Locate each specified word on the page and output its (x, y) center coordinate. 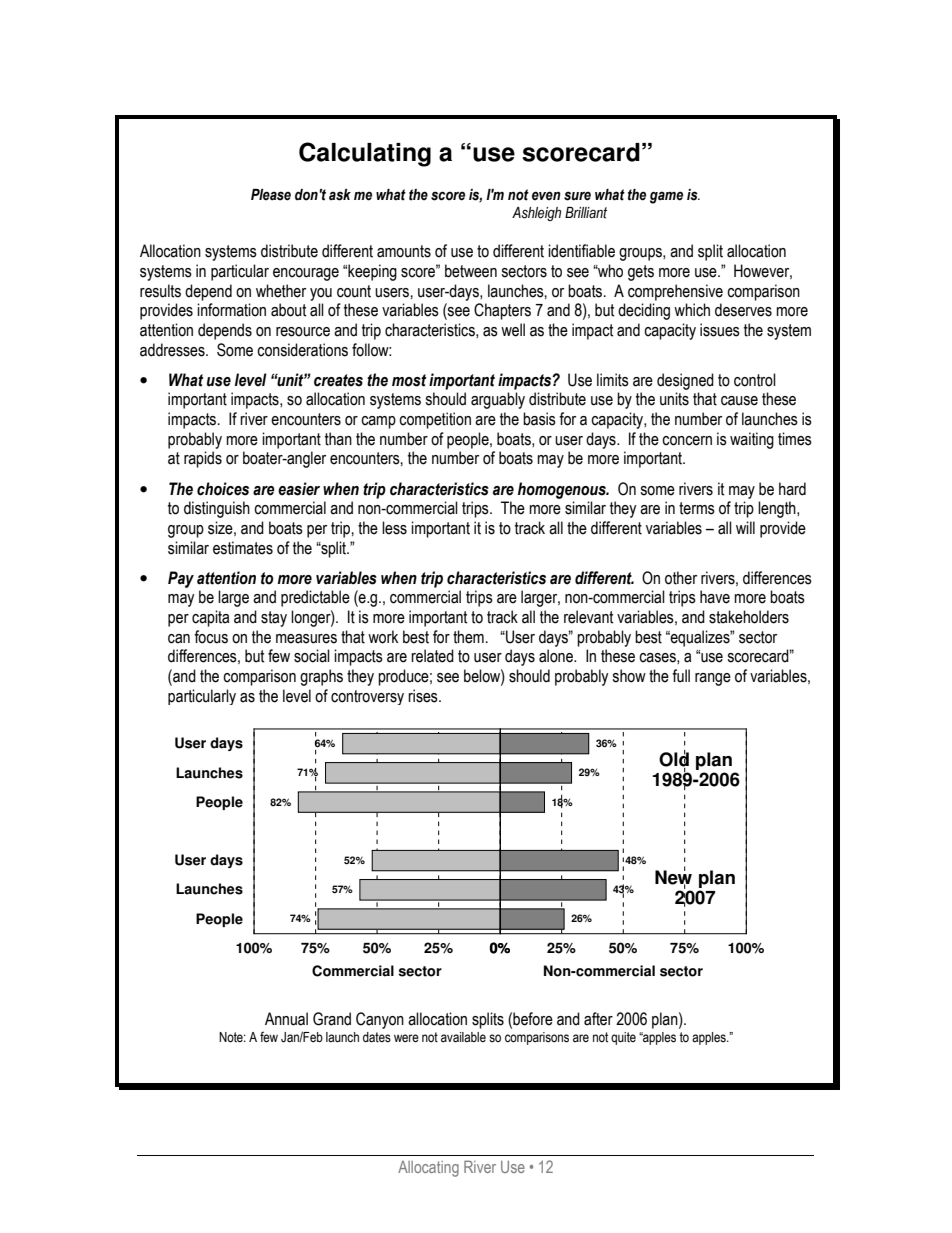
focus (211, 637)
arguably (498, 400)
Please (271, 195)
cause (739, 401)
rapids (203, 459)
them (468, 637)
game (666, 197)
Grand (332, 1019)
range (713, 679)
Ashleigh (536, 214)
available (463, 1037)
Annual (286, 1019)
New (673, 877)
